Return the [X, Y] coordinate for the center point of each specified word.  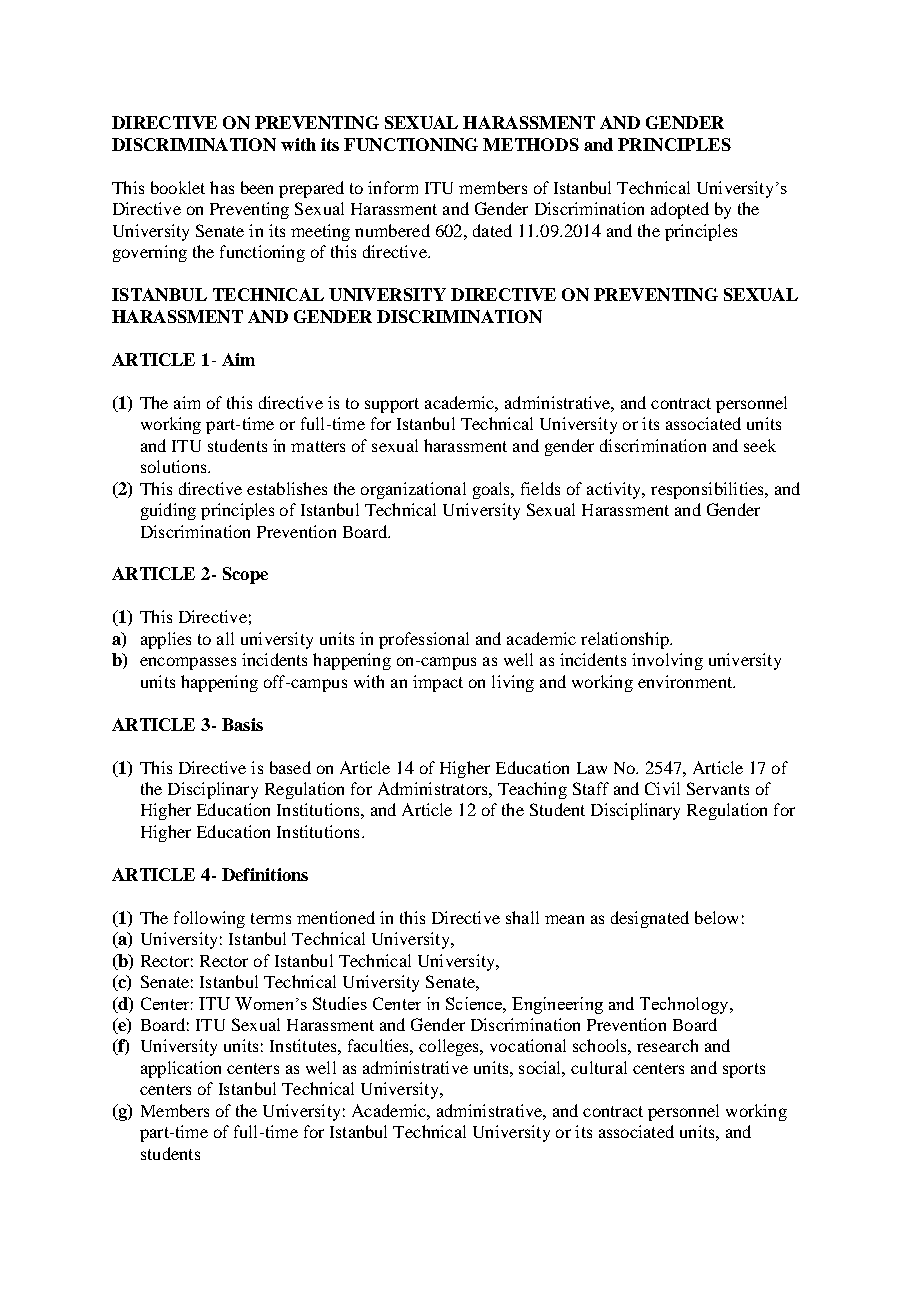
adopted [680, 210]
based [290, 767]
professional [424, 640]
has [222, 187]
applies [166, 640]
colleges [450, 1047]
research [667, 1045]
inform [393, 187]
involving [667, 661]
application [181, 1069]
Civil [662, 788]
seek [760, 445]
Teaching [532, 790]
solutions [175, 466]
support [392, 405]
